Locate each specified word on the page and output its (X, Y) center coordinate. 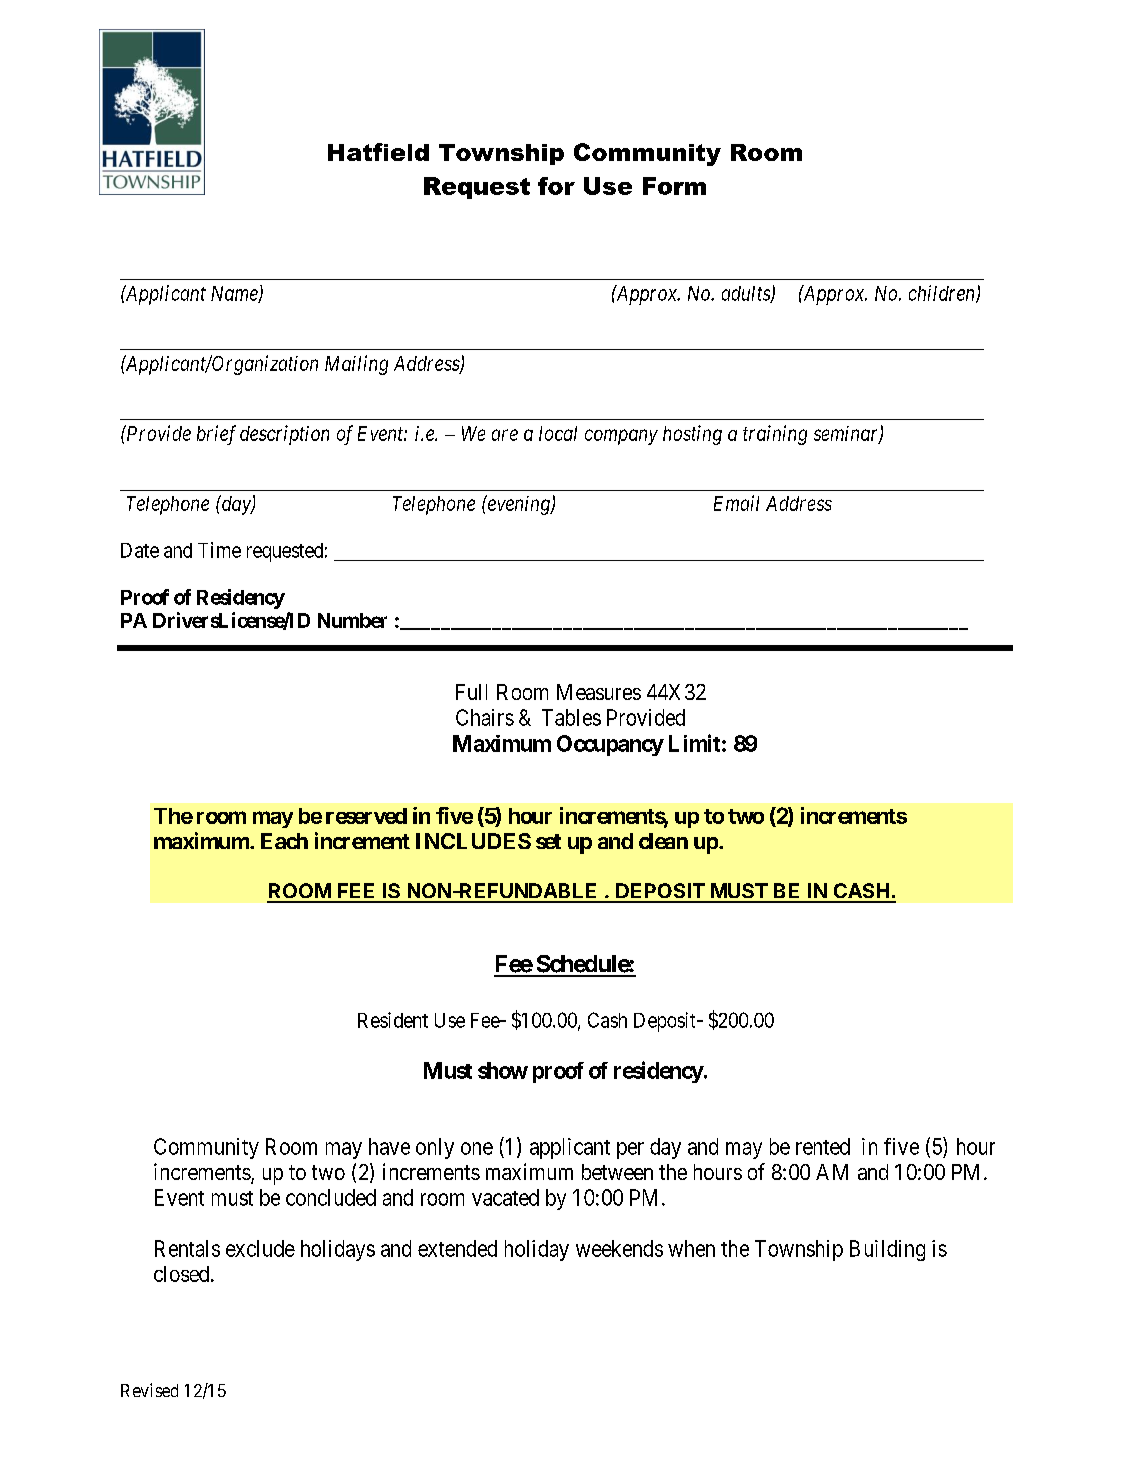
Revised (149, 1390)
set (548, 841)
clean (663, 841)
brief (216, 435)
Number (352, 620)
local (558, 433)
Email (736, 503)
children (943, 294)
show (503, 1070)
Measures (599, 692)
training (775, 435)
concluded (331, 1197)
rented (823, 1146)
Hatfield (378, 152)
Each (284, 841)
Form (674, 186)
